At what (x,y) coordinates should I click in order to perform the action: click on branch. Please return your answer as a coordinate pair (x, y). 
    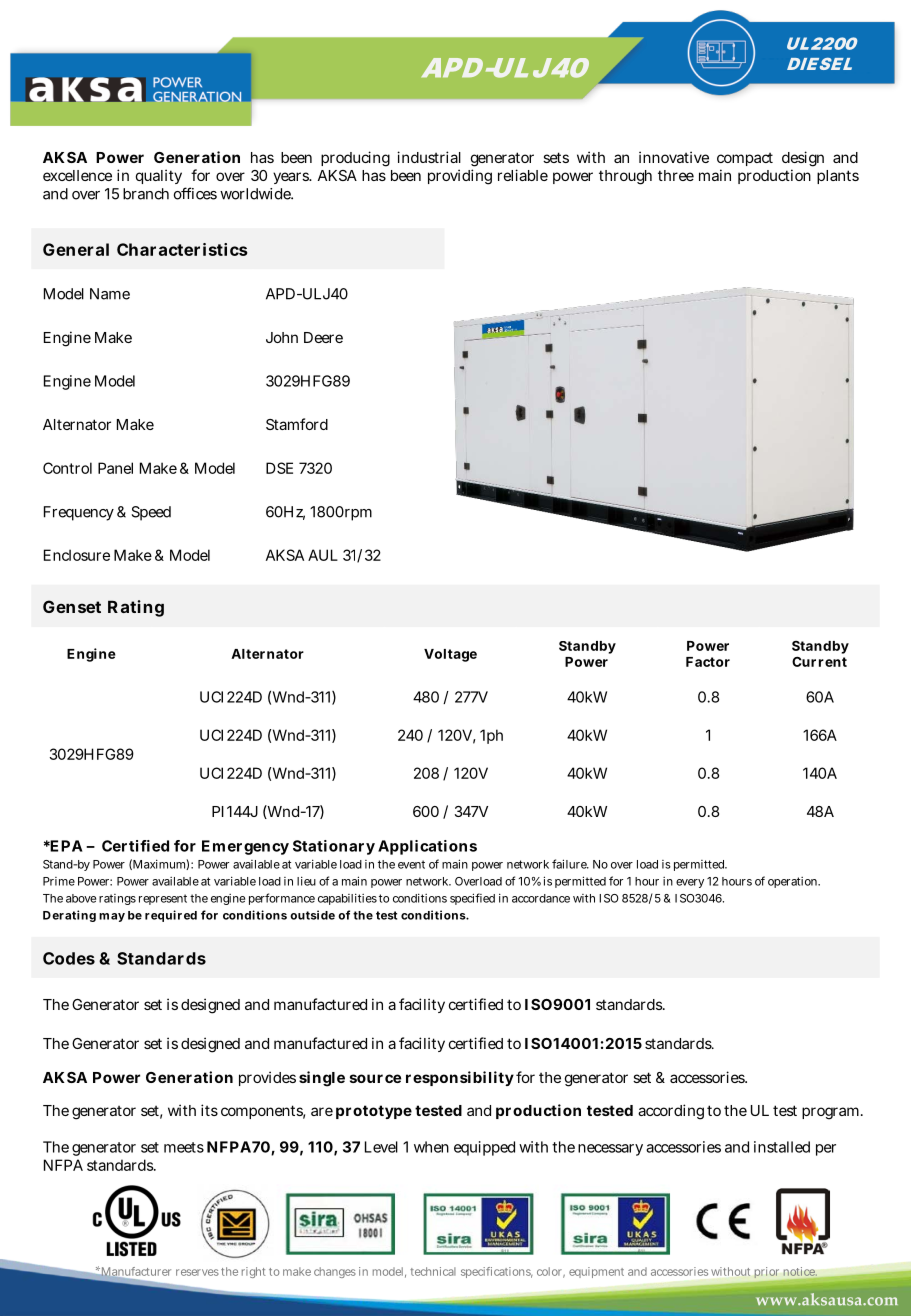
    Looking at the image, I should click on (146, 194).
